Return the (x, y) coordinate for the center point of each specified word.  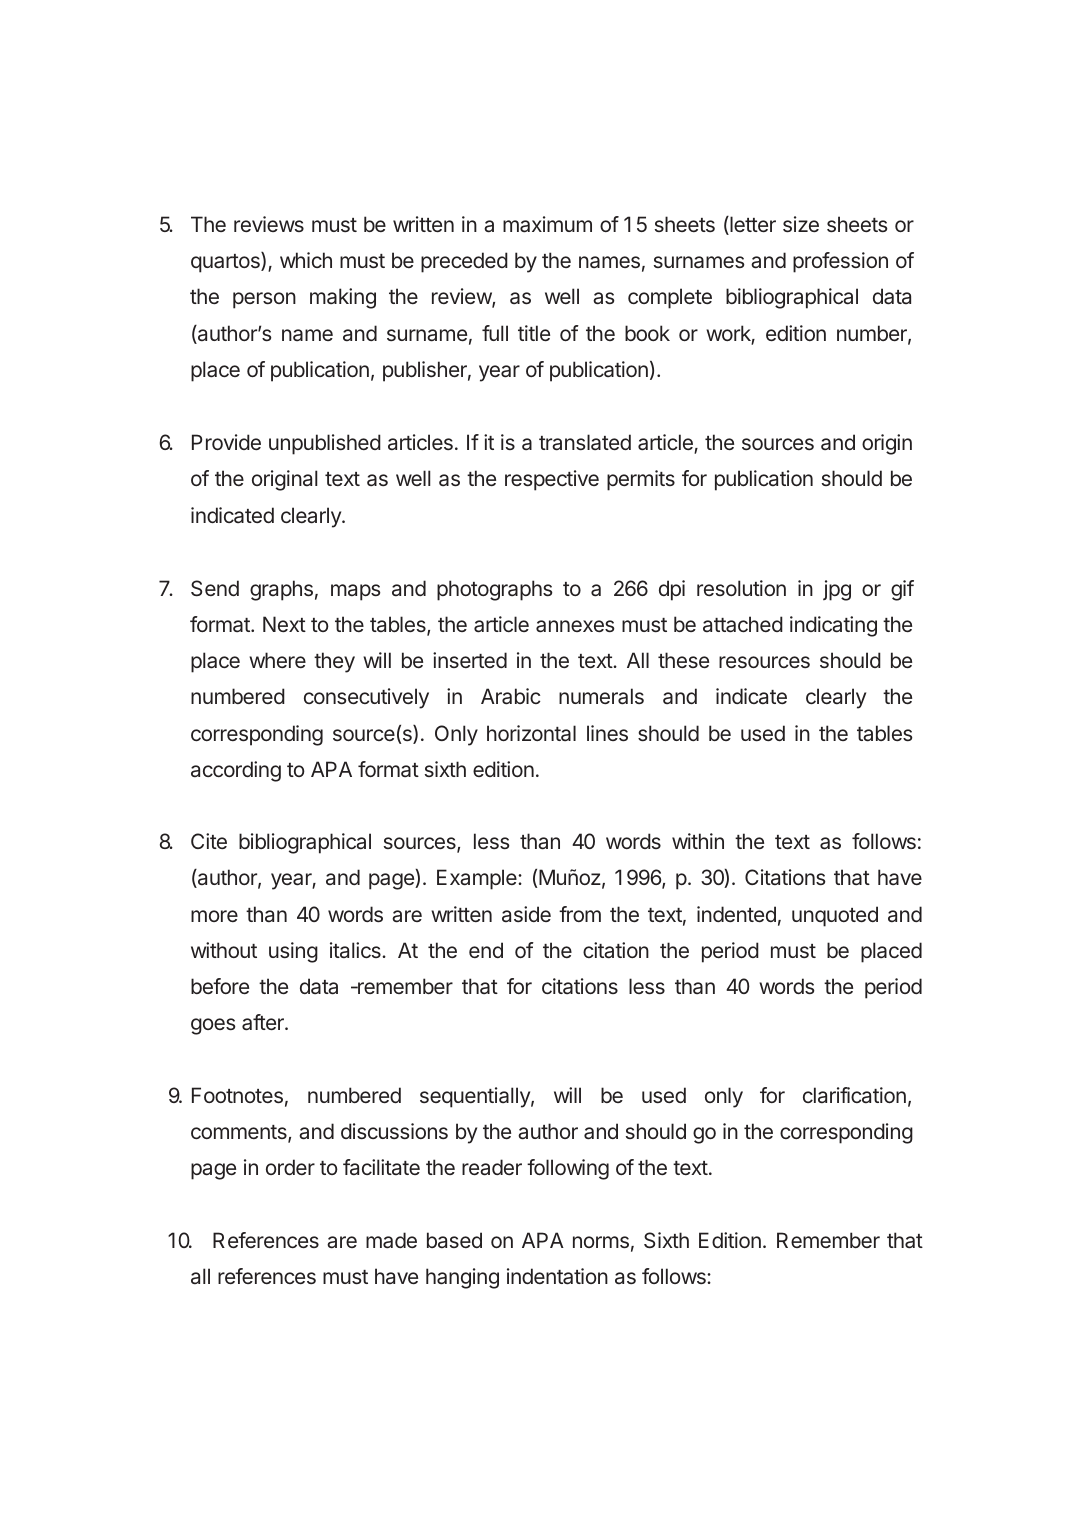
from (580, 914)
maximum (547, 224)
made (391, 1240)
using (293, 952)
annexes (575, 626)
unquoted (835, 916)
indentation (557, 1276)
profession (840, 262)
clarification (854, 1095)
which (306, 260)
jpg (837, 590)
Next (284, 624)
